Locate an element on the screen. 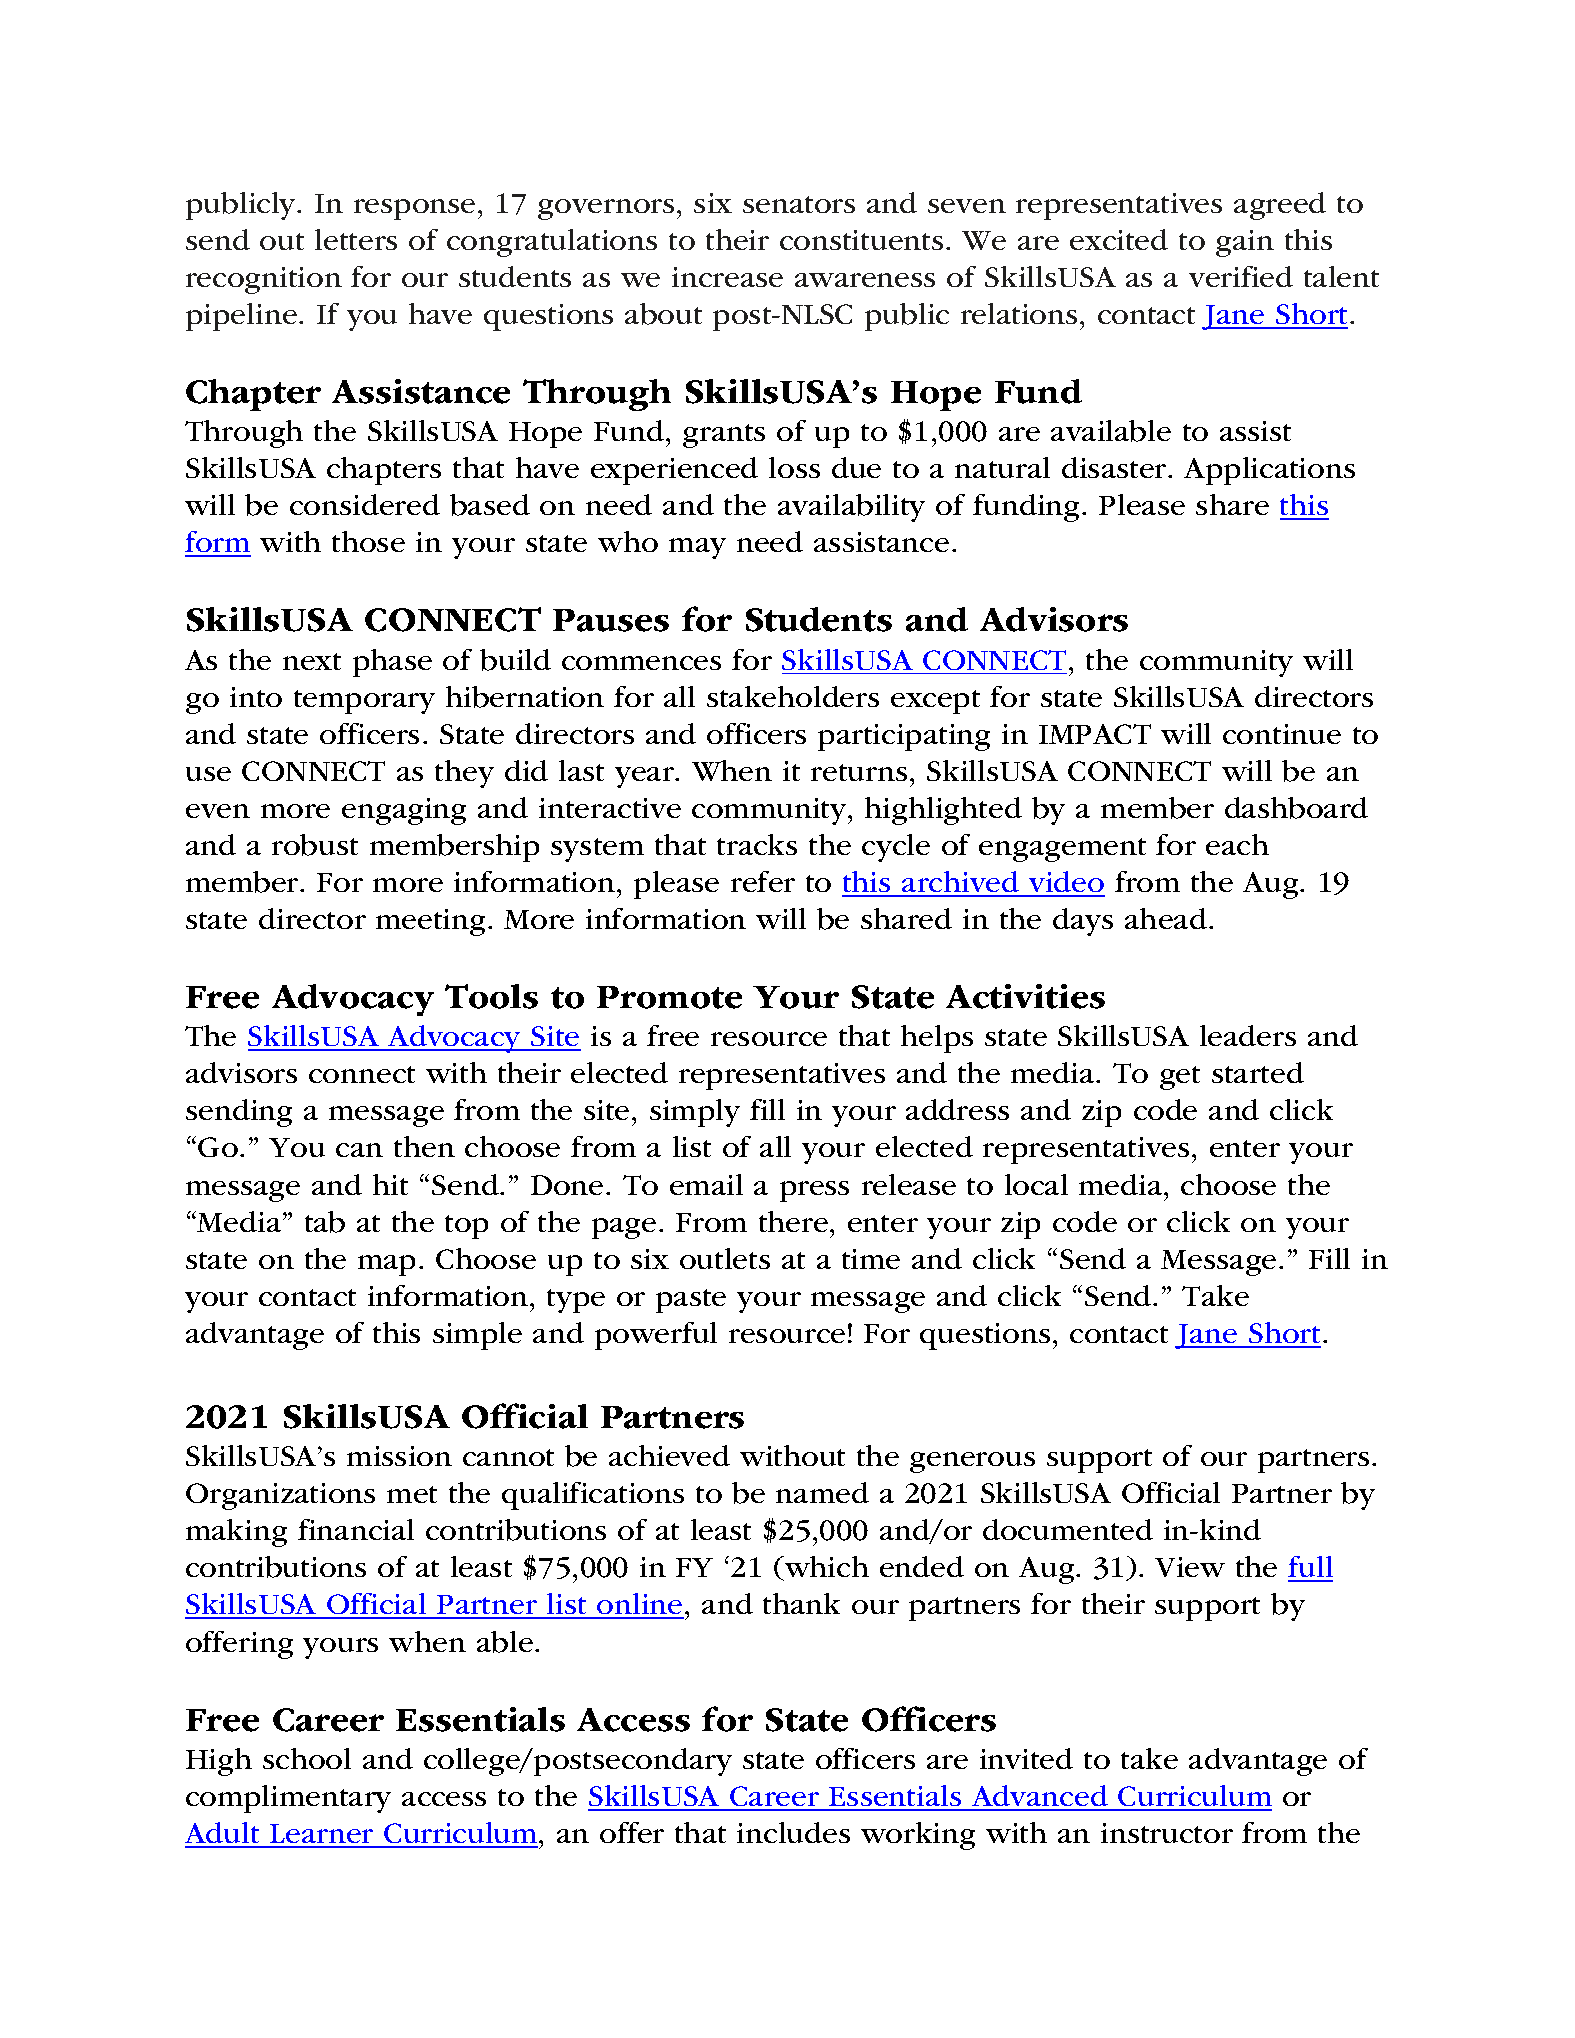  letters is located at coordinates (356, 239).
